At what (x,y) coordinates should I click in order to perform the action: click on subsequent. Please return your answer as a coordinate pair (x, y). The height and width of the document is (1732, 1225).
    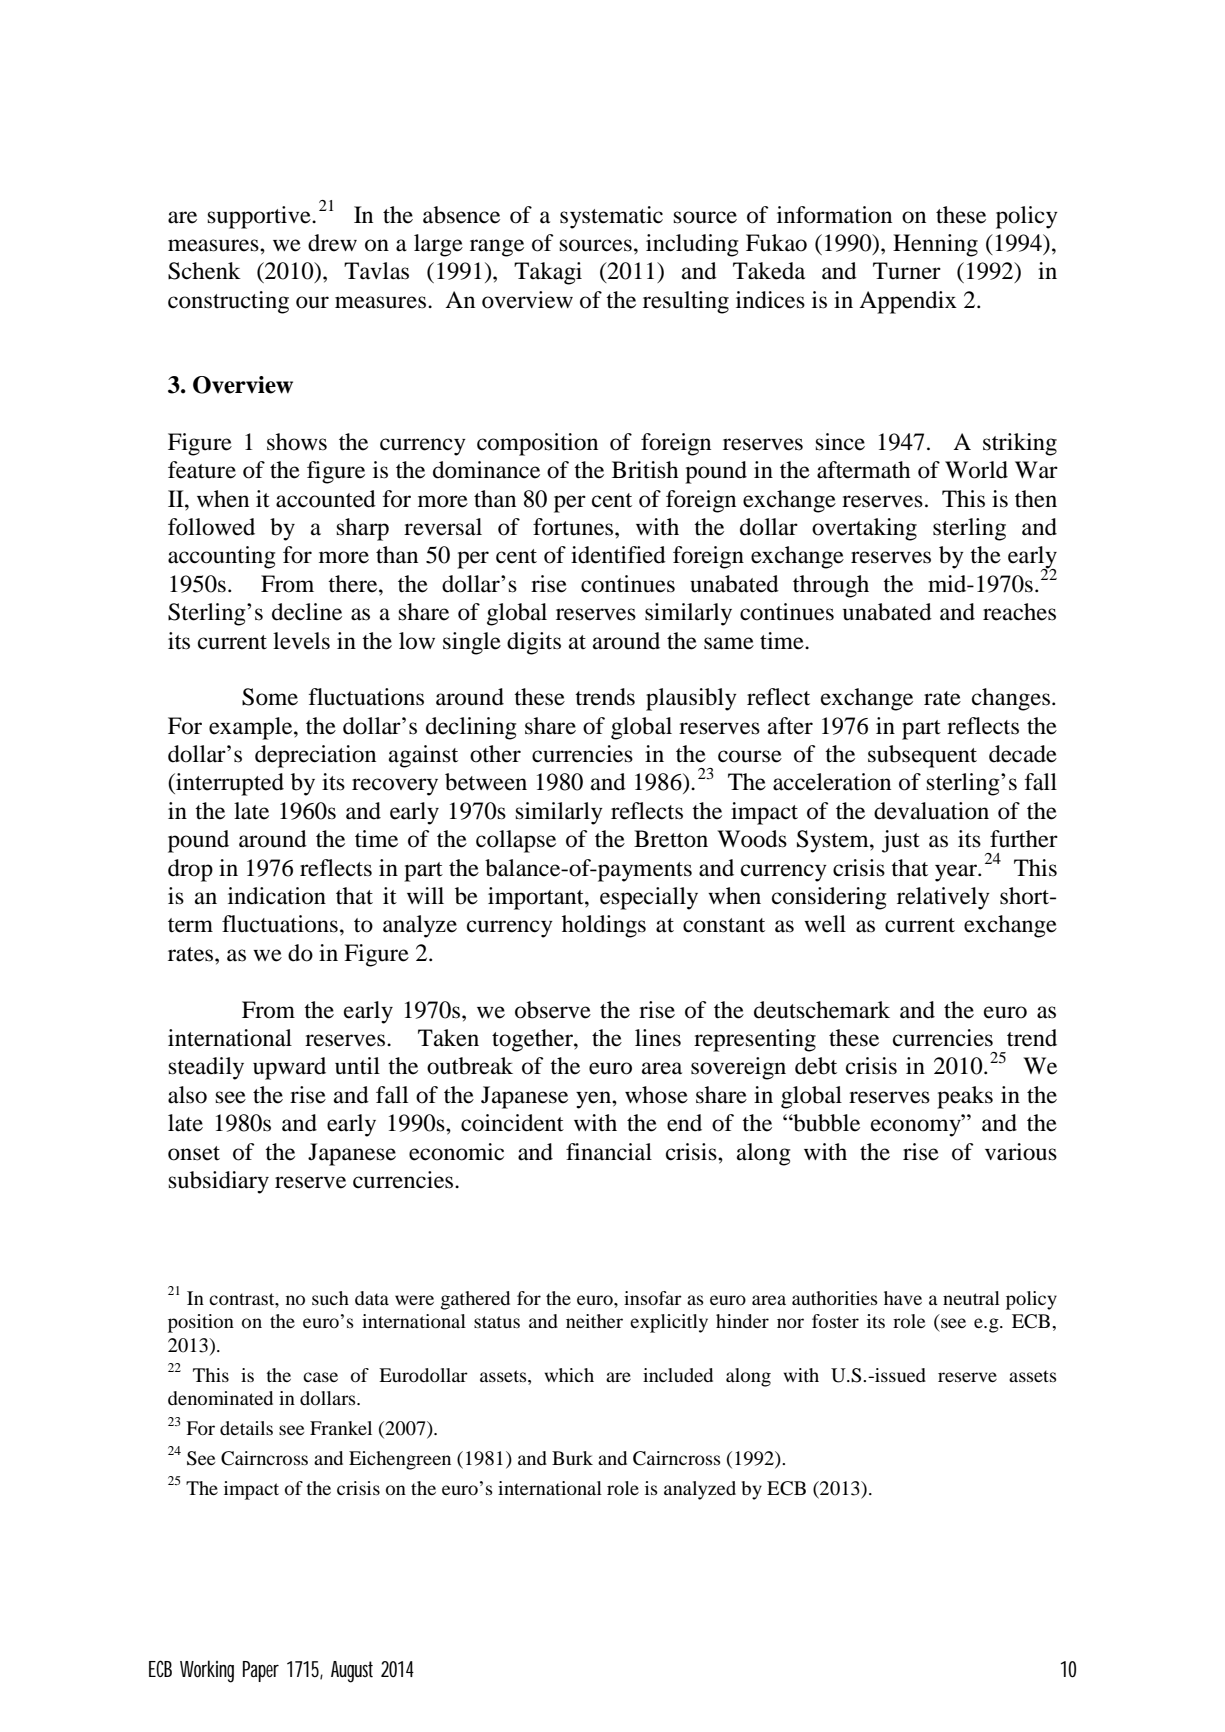
    Looking at the image, I should click on (922, 756).
